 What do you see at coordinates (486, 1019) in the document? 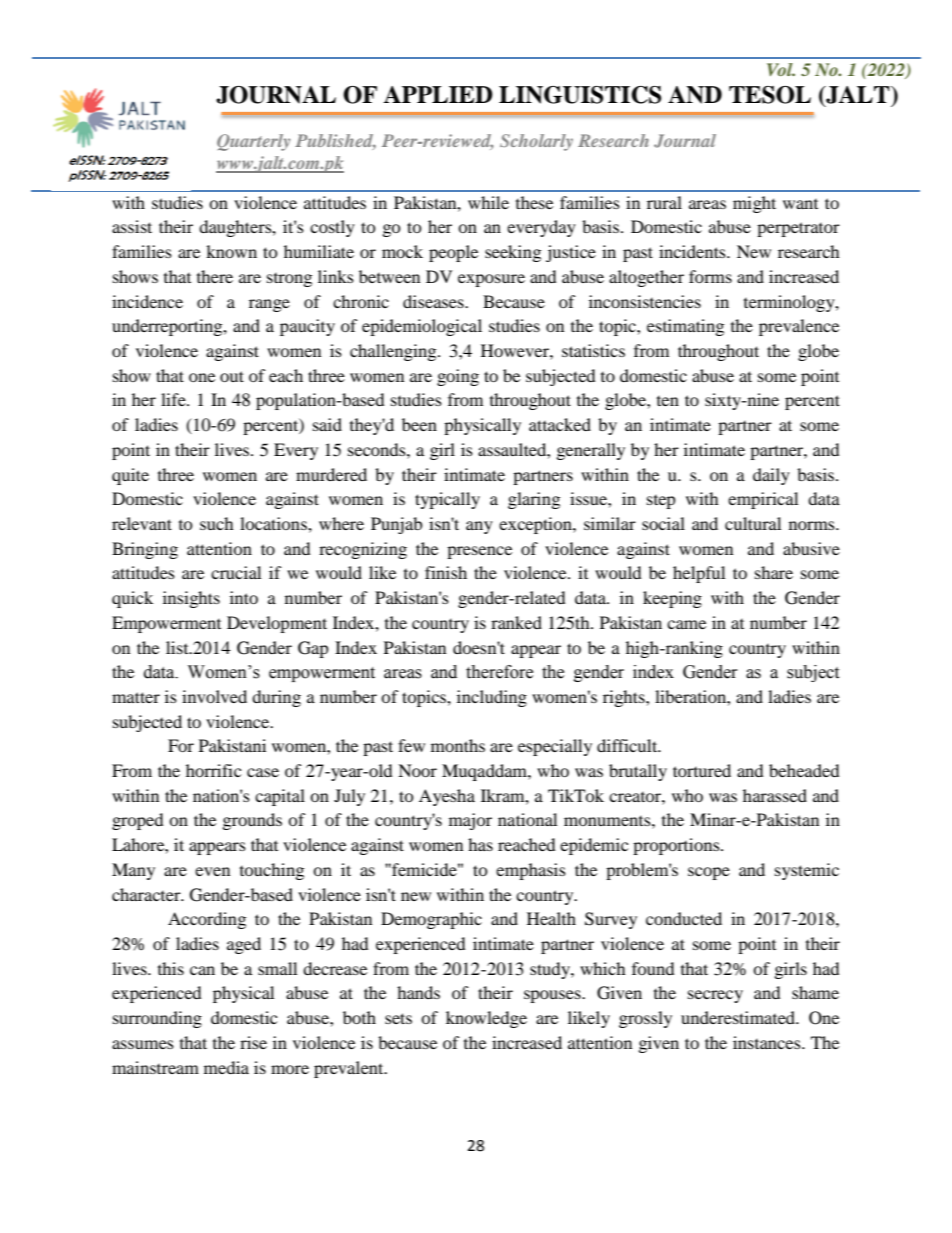
I see `knowledge` at bounding box center [486, 1019].
